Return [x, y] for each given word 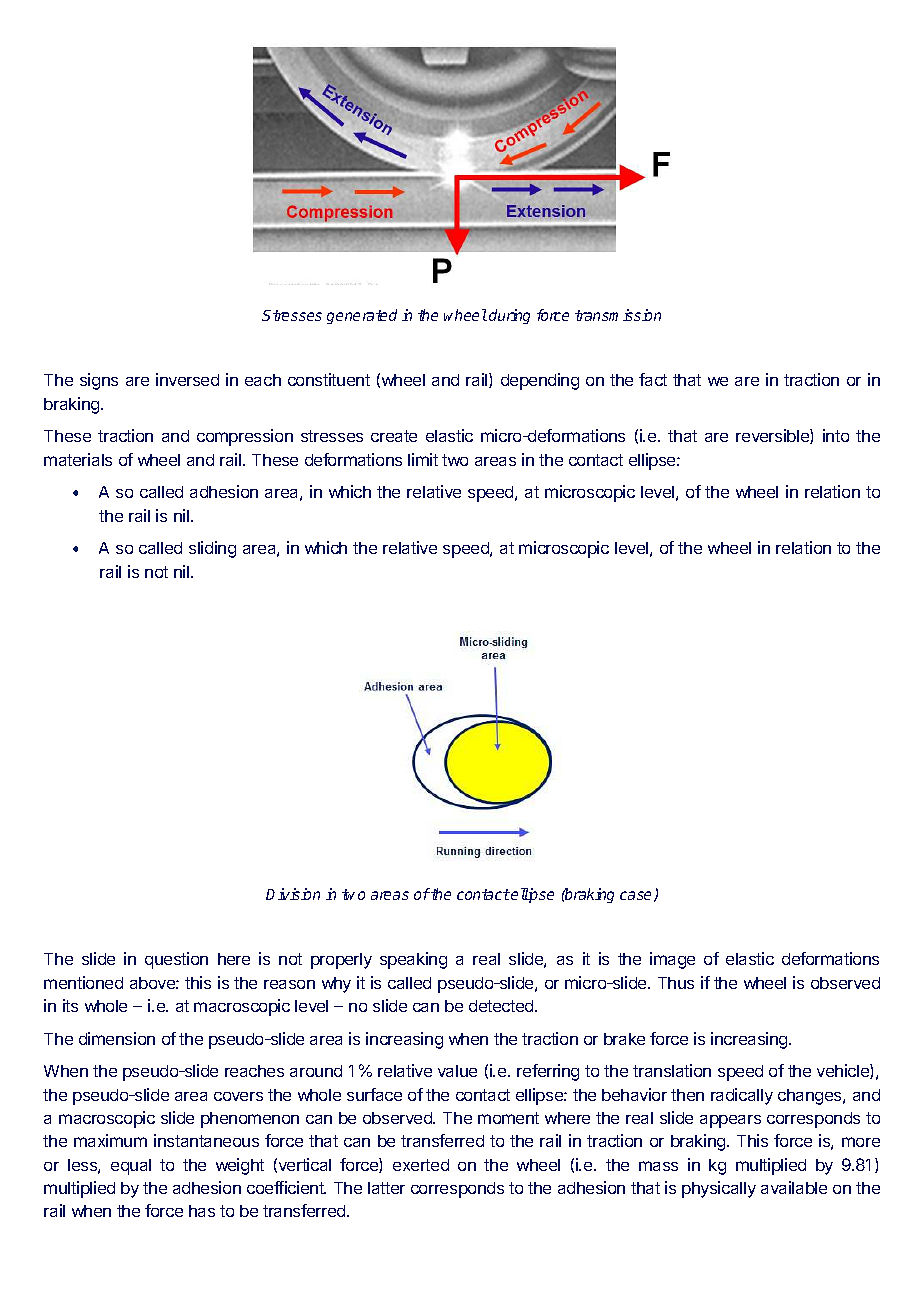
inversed [187, 379]
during [509, 316]
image [672, 960]
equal [131, 1167]
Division [293, 894]
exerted [421, 1165]
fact [653, 379]
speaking [413, 960]
